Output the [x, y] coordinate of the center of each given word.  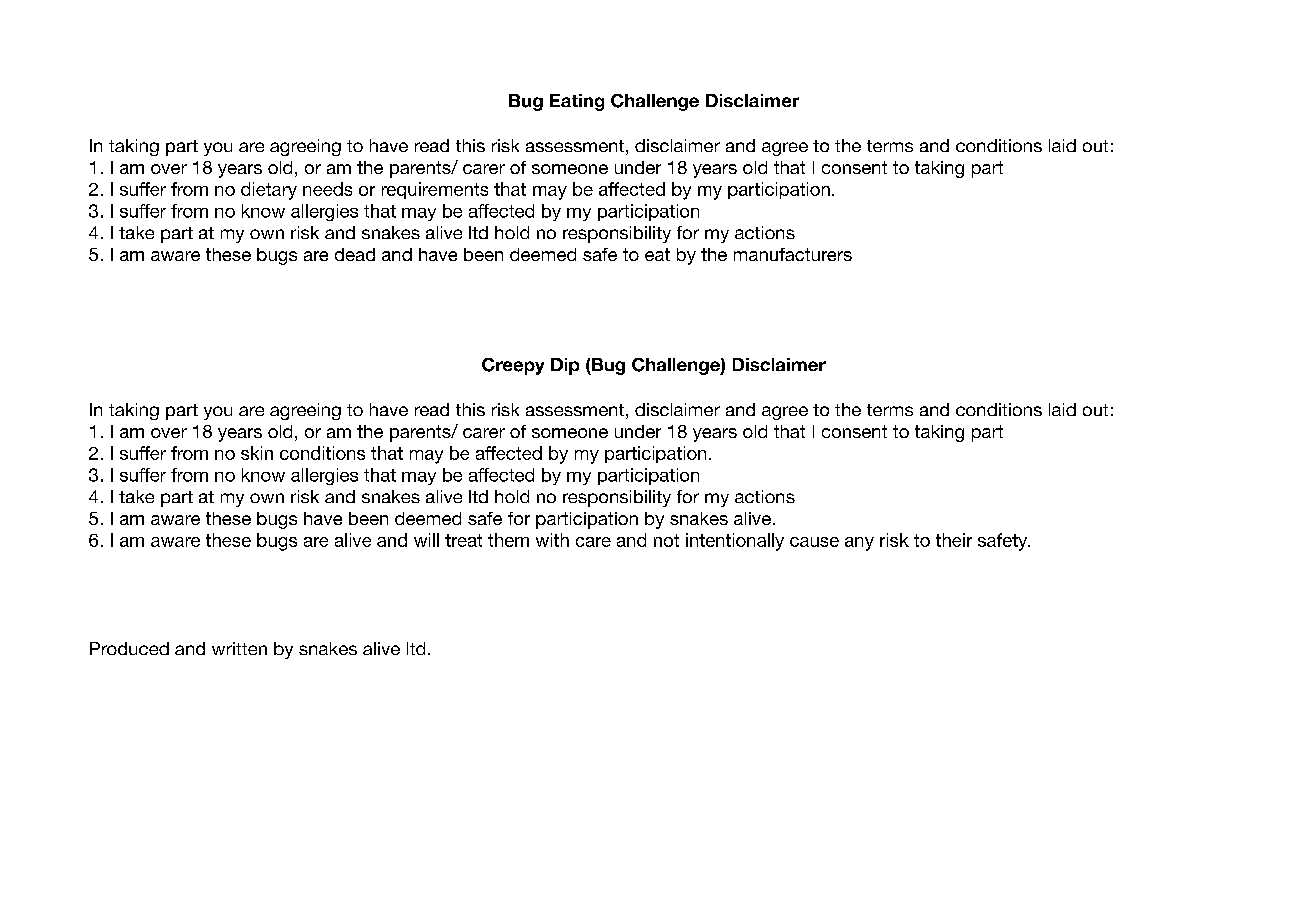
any [859, 544]
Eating [577, 102]
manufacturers [793, 254]
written [239, 648]
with [552, 540]
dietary [269, 191]
